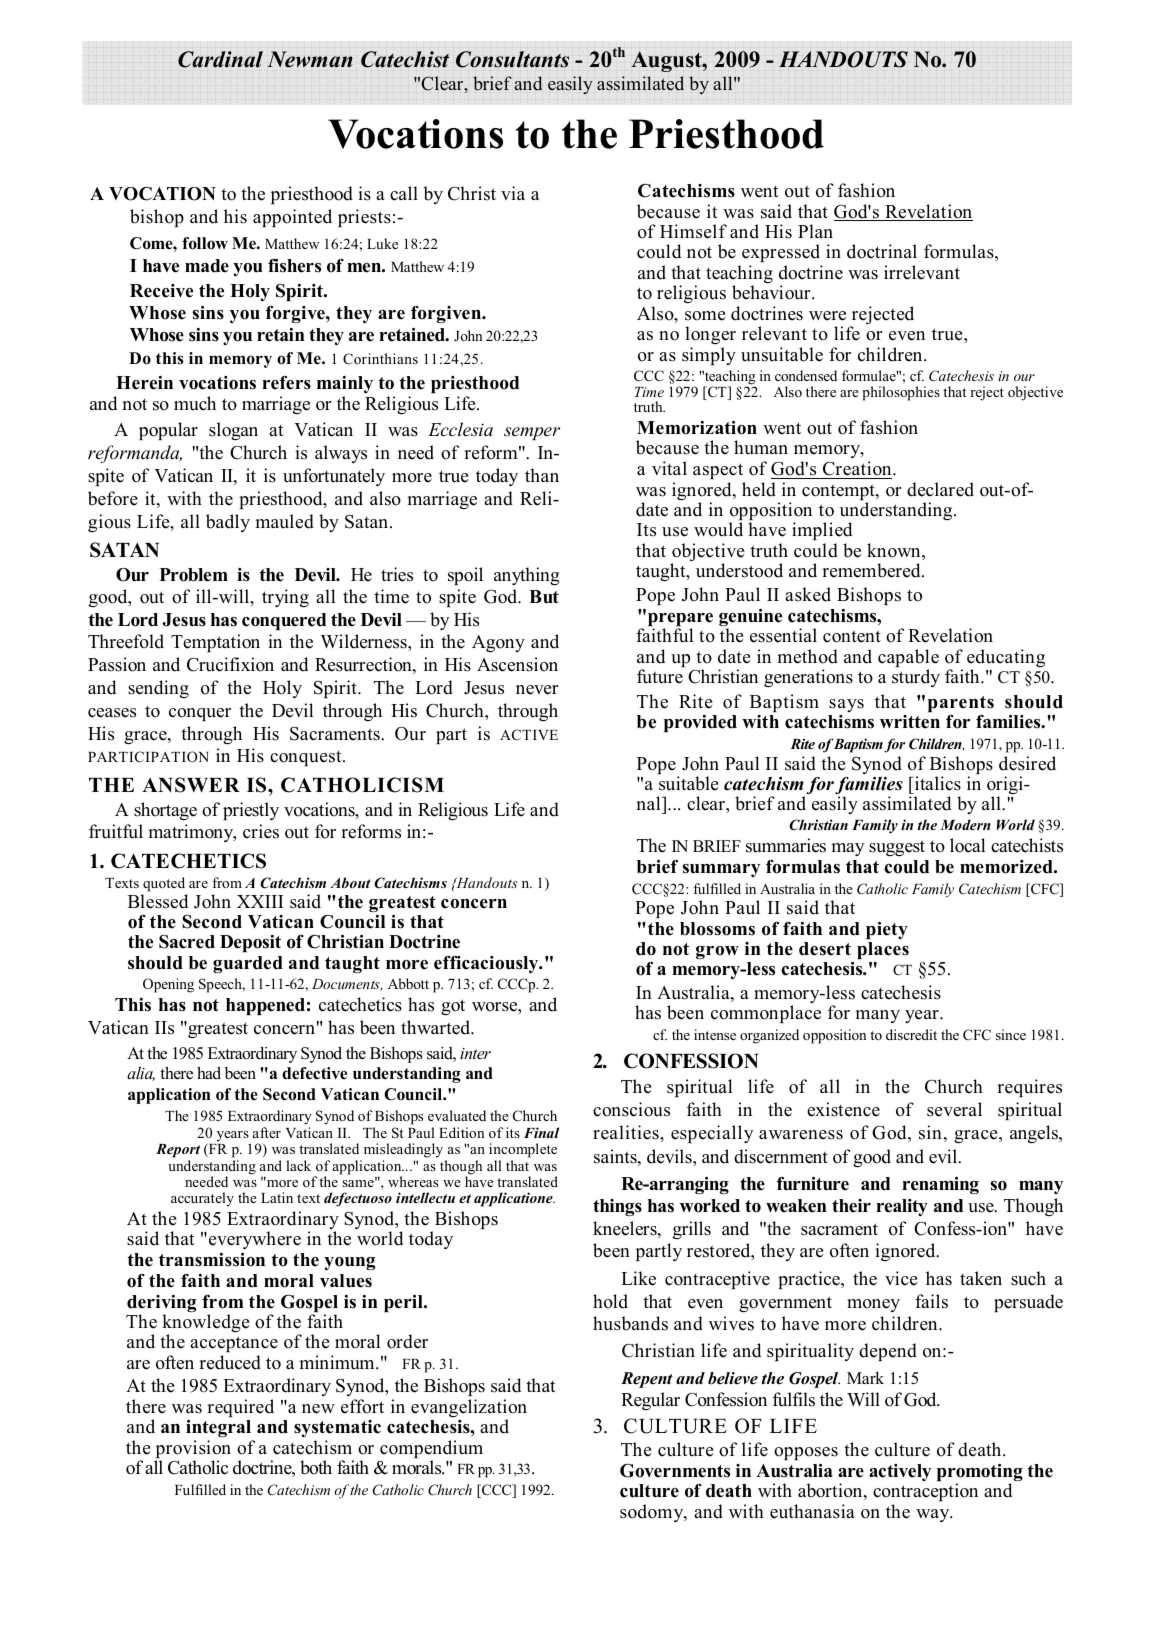 Image resolution: width=1153 pixels, height=1631 pixels. What do you see at coordinates (872, 570) in the screenshot?
I see `remembered` at bounding box center [872, 570].
